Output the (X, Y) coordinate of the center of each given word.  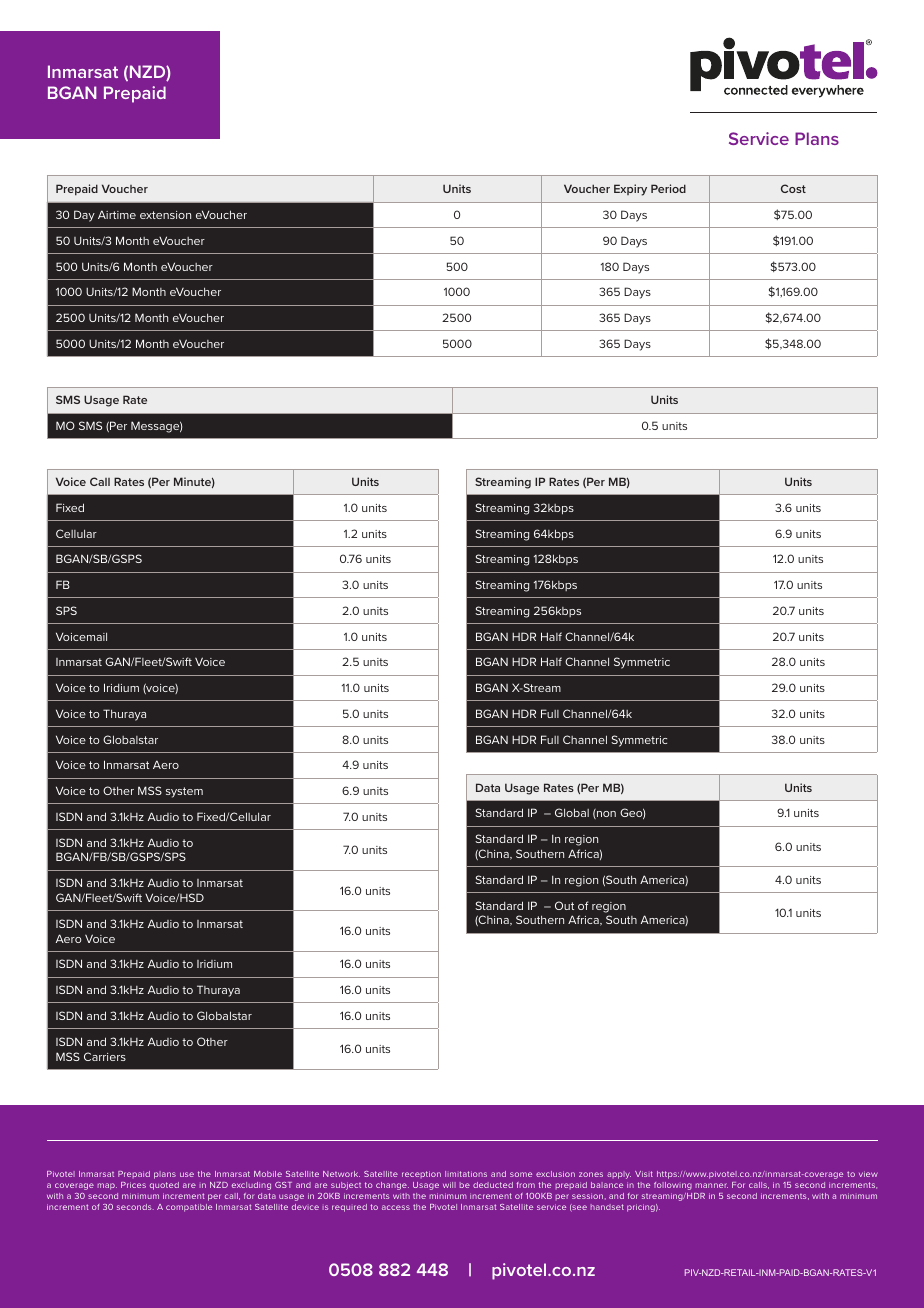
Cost (793, 188)
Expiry (630, 190)
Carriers (105, 1056)
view (868, 1174)
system (184, 792)
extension (165, 215)
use (187, 1174)
